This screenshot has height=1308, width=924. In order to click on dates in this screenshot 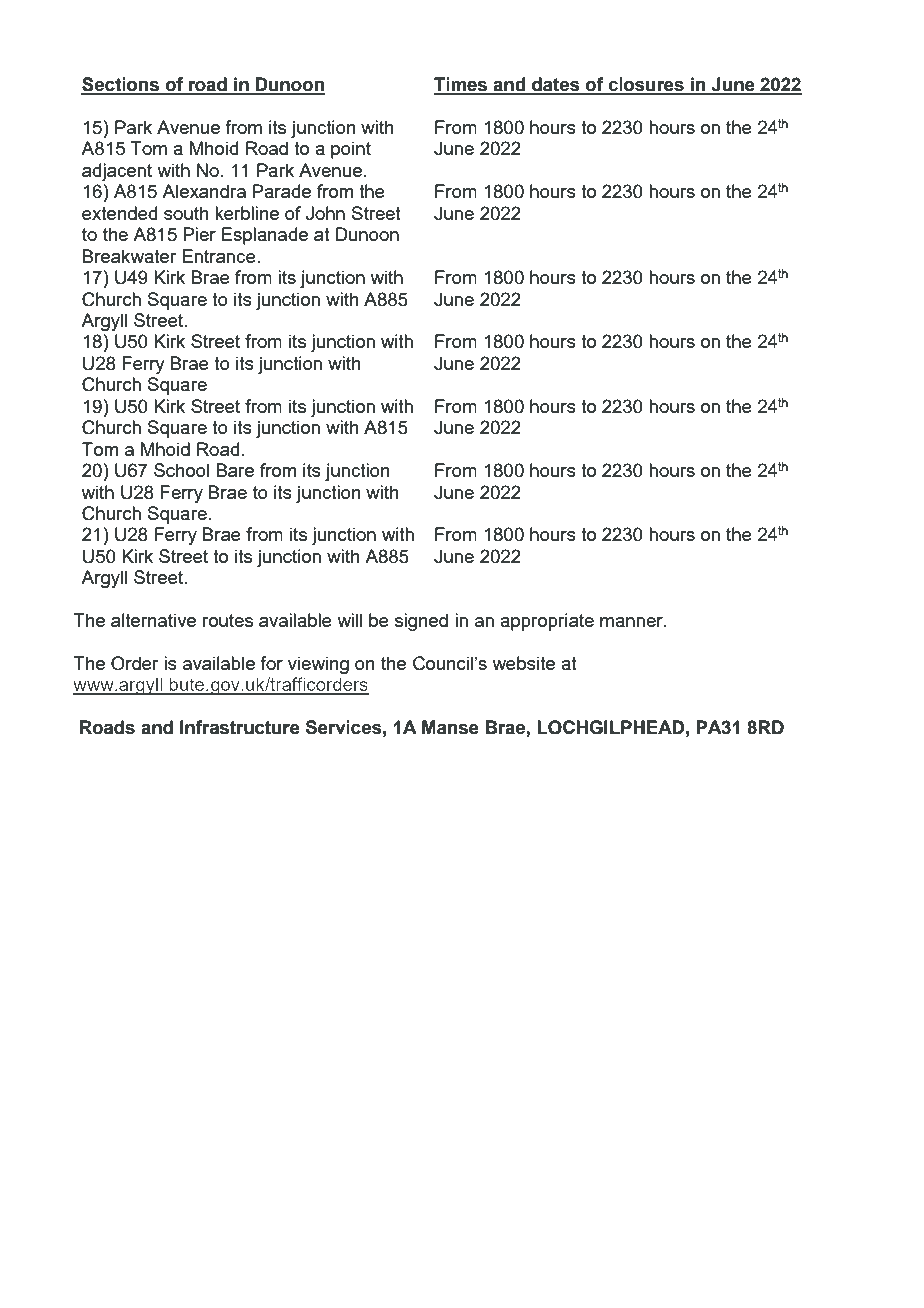, I will do `click(556, 85)`.
